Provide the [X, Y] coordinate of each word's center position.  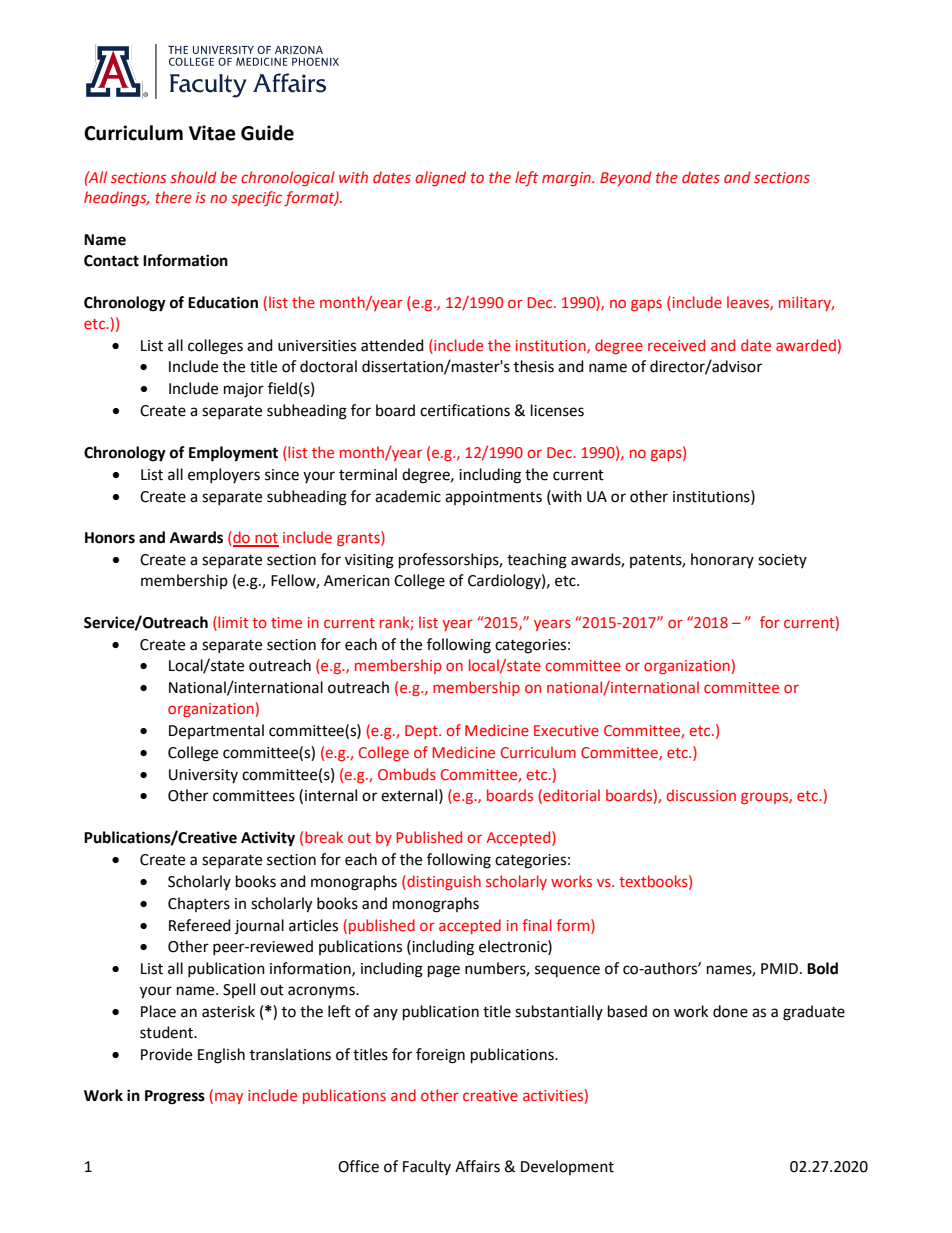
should [193, 177]
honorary [722, 560]
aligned [440, 178]
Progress [175, 1097]
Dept [422, 732]
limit [232, 622]
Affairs [477, 1166]
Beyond [626, 178]
